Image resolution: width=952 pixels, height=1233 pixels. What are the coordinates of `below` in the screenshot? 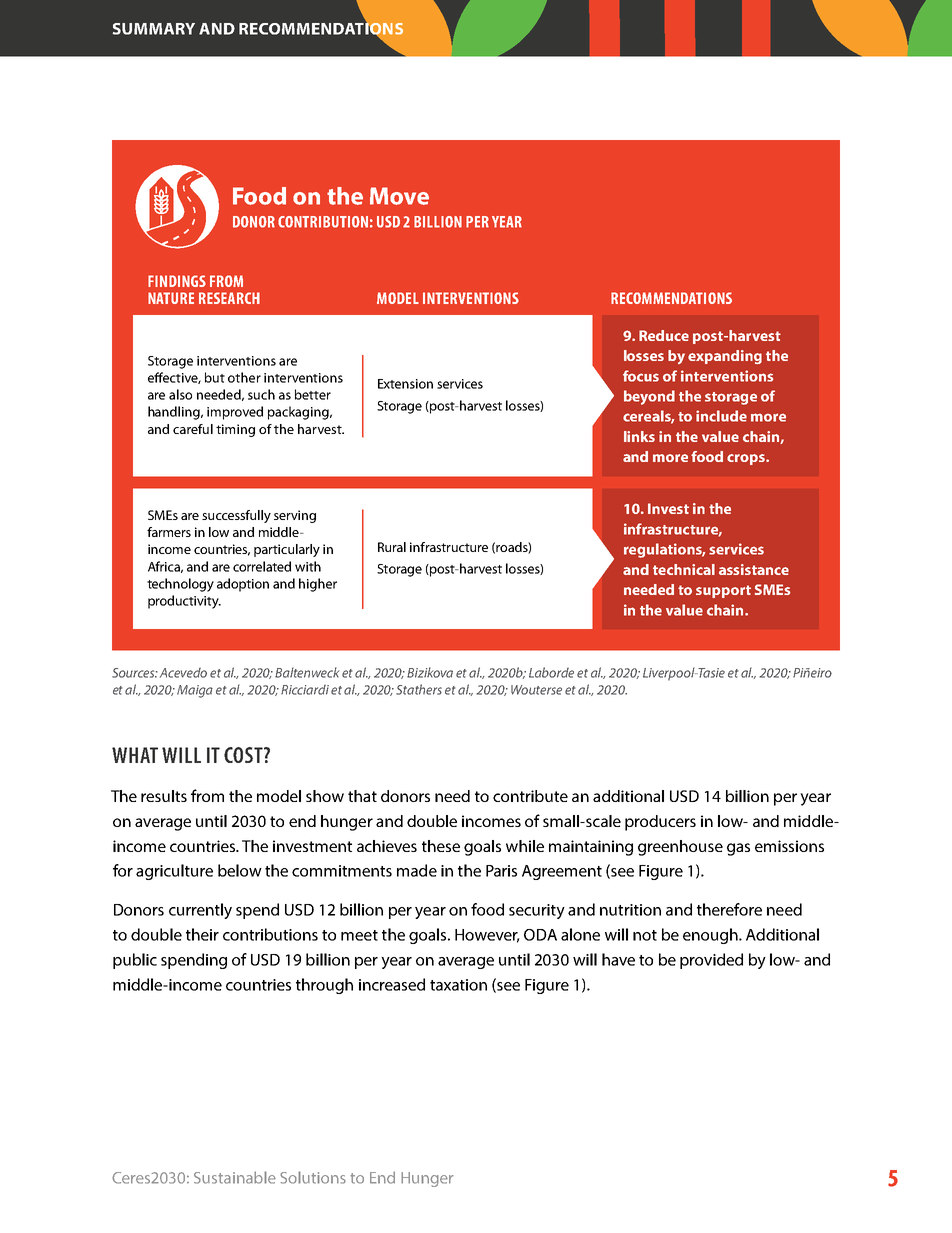 It's located at (240, 870).
